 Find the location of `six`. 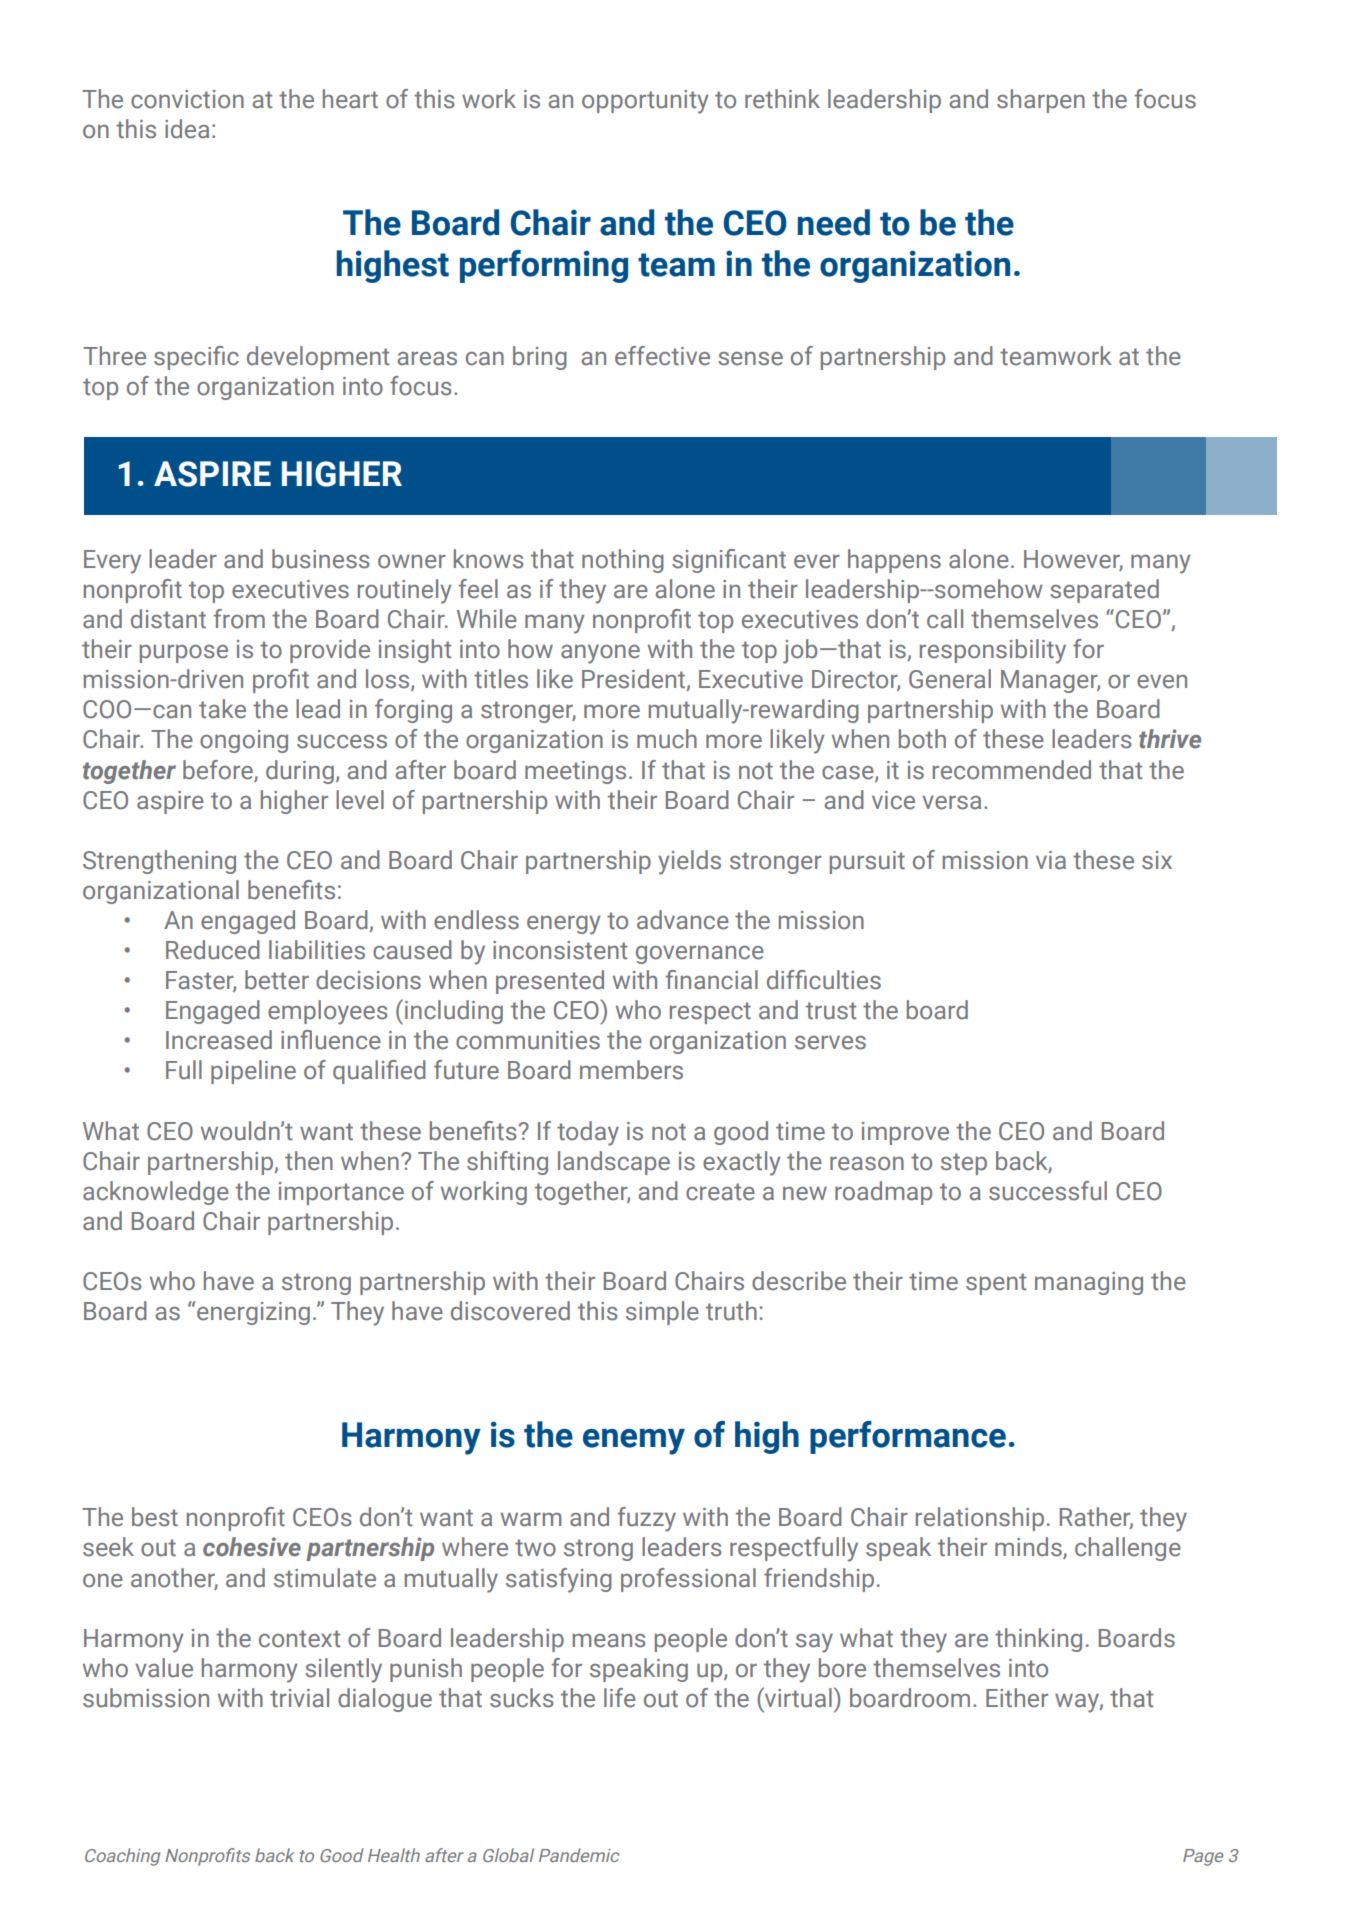

six is located at coordinates (1157, 860).
